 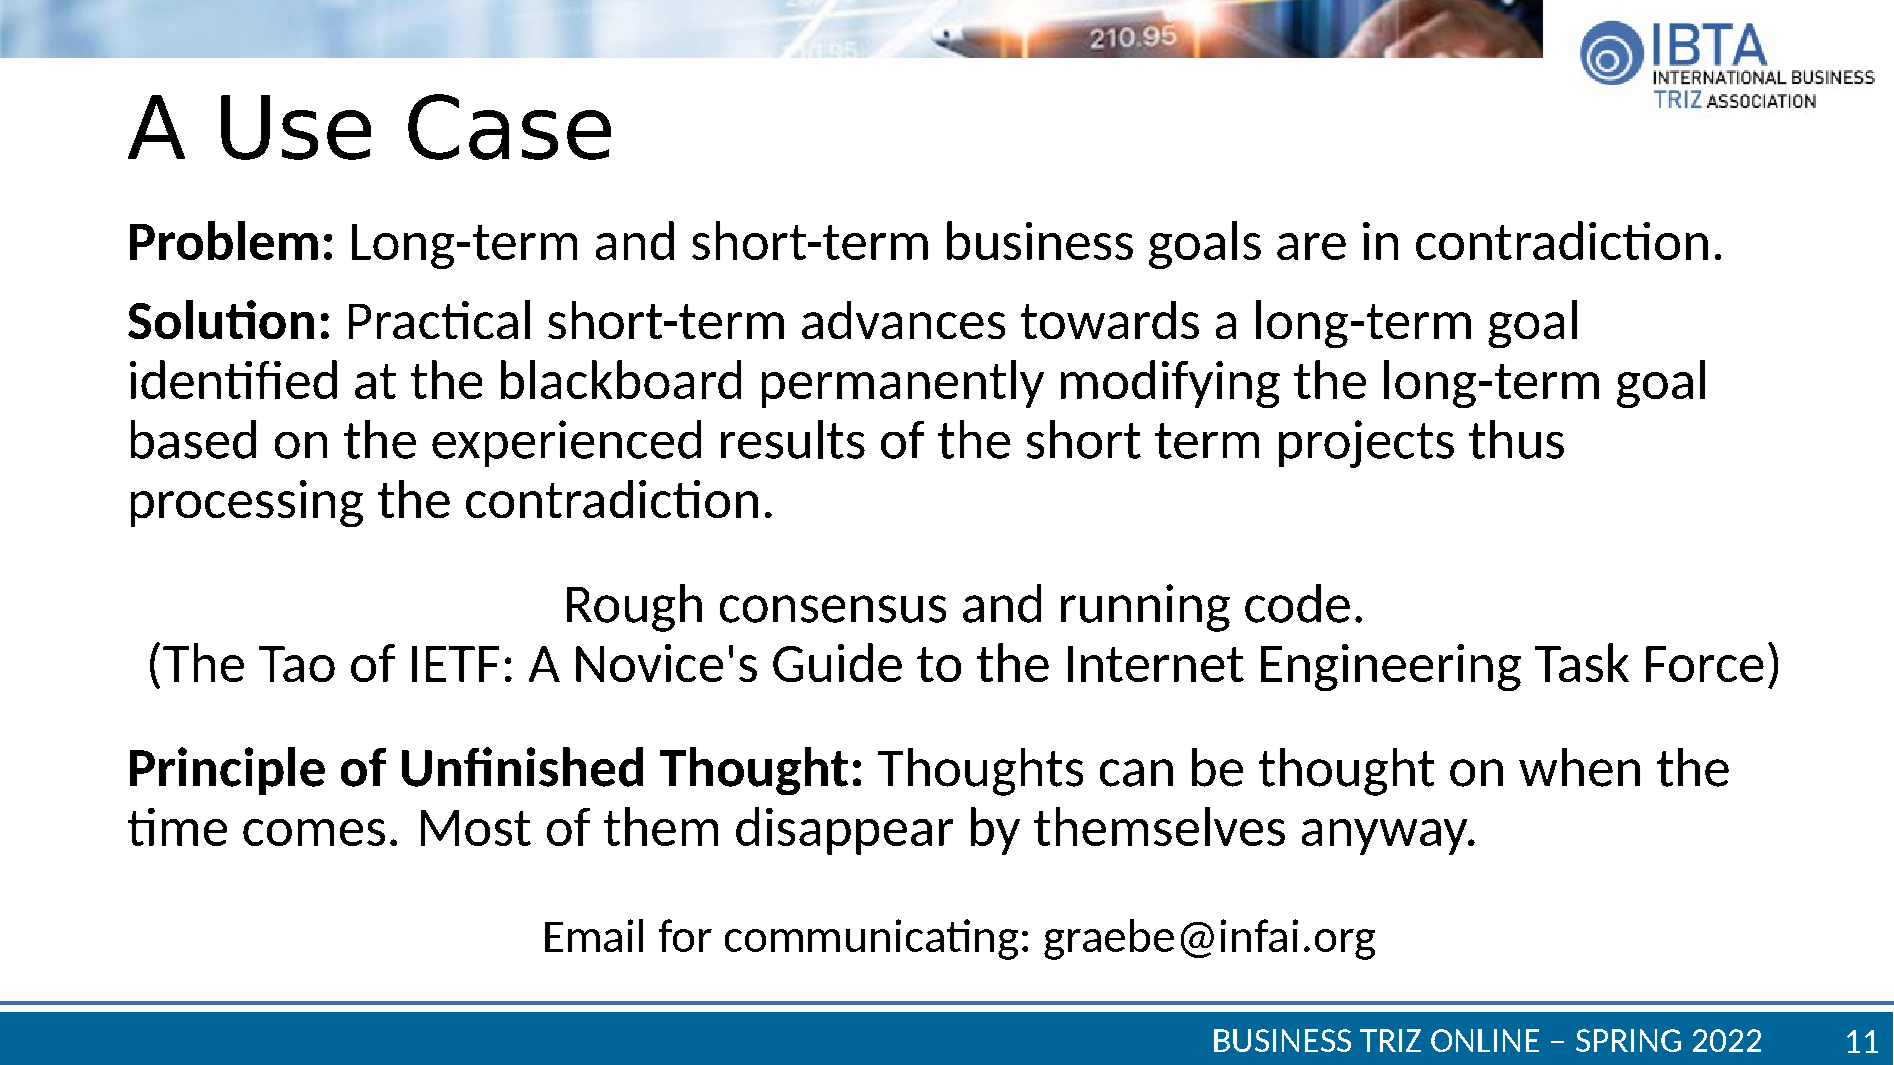 What do you see at coordinates (509, 127) in the page?
I see `Case` at bounding box center [509, 127].
